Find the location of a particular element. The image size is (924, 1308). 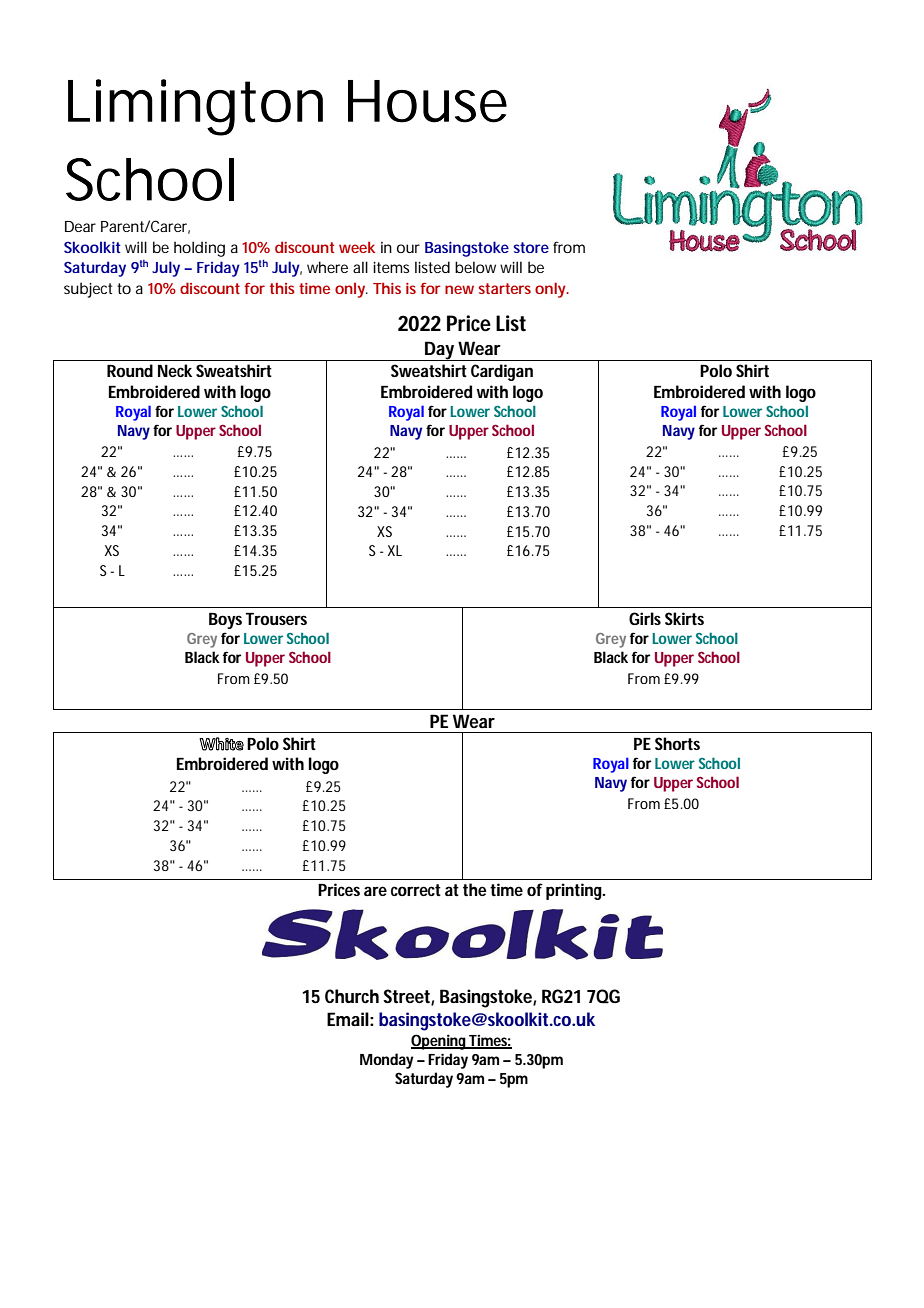

Opening is located at coordinates (439, 1042).
